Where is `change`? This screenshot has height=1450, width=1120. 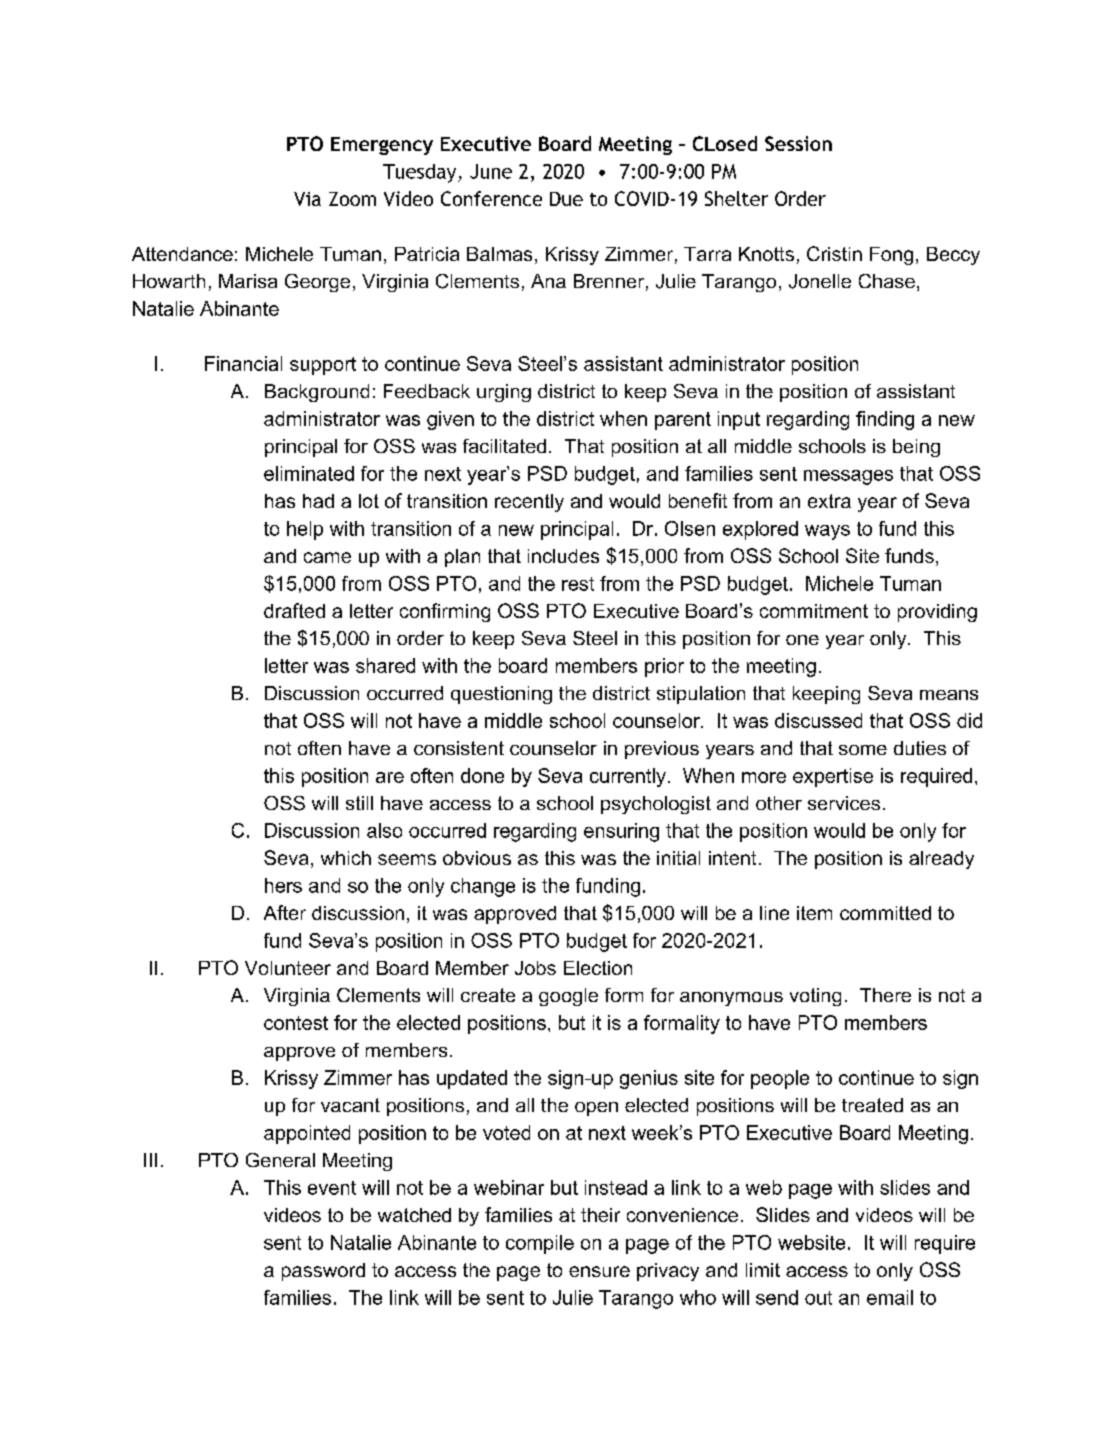
change is located at coordinates (483, 887).
